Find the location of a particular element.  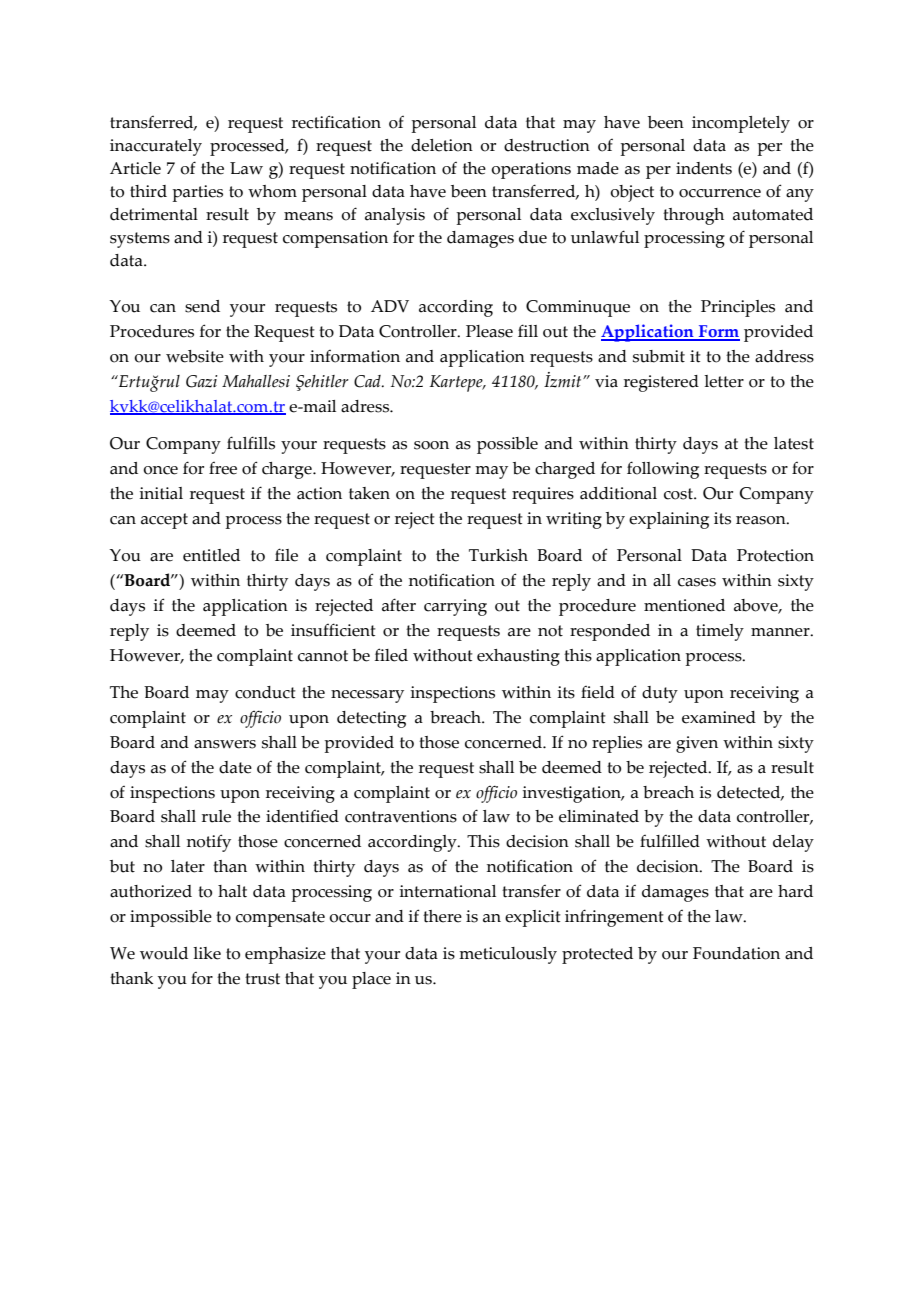

deletion is located at coordinates (442, 145).
